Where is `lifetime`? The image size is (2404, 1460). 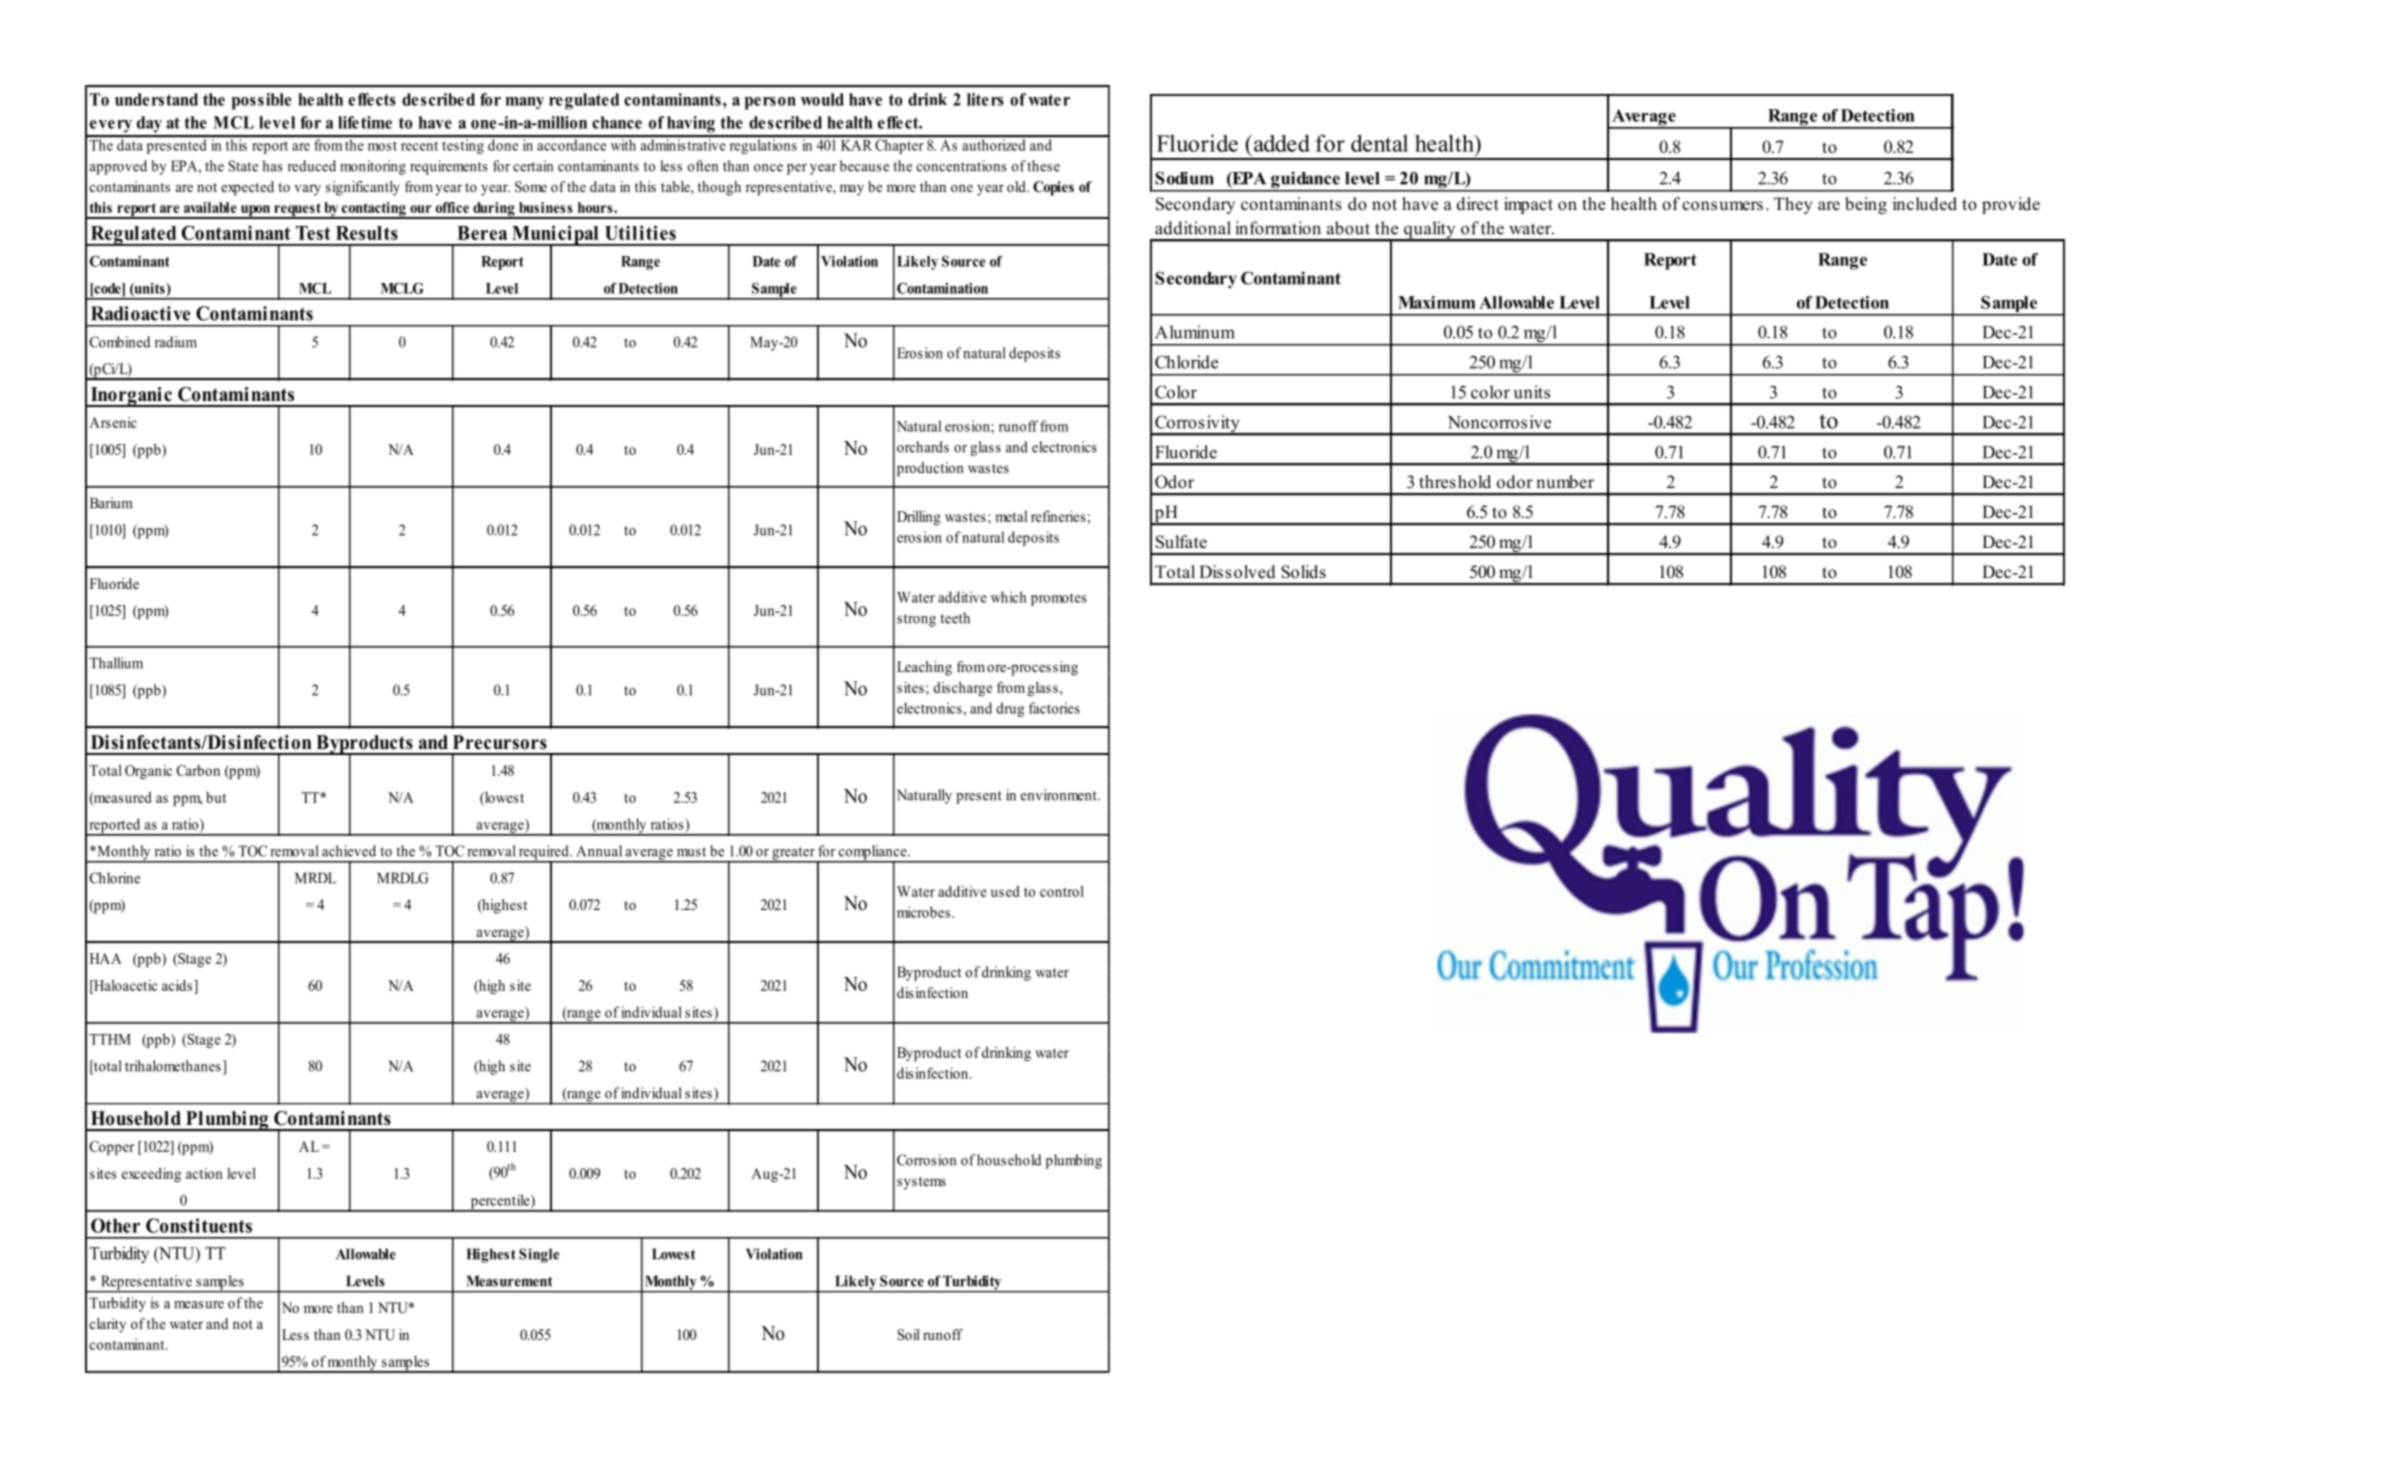 lifetime is located at coordinates (365, 122).
